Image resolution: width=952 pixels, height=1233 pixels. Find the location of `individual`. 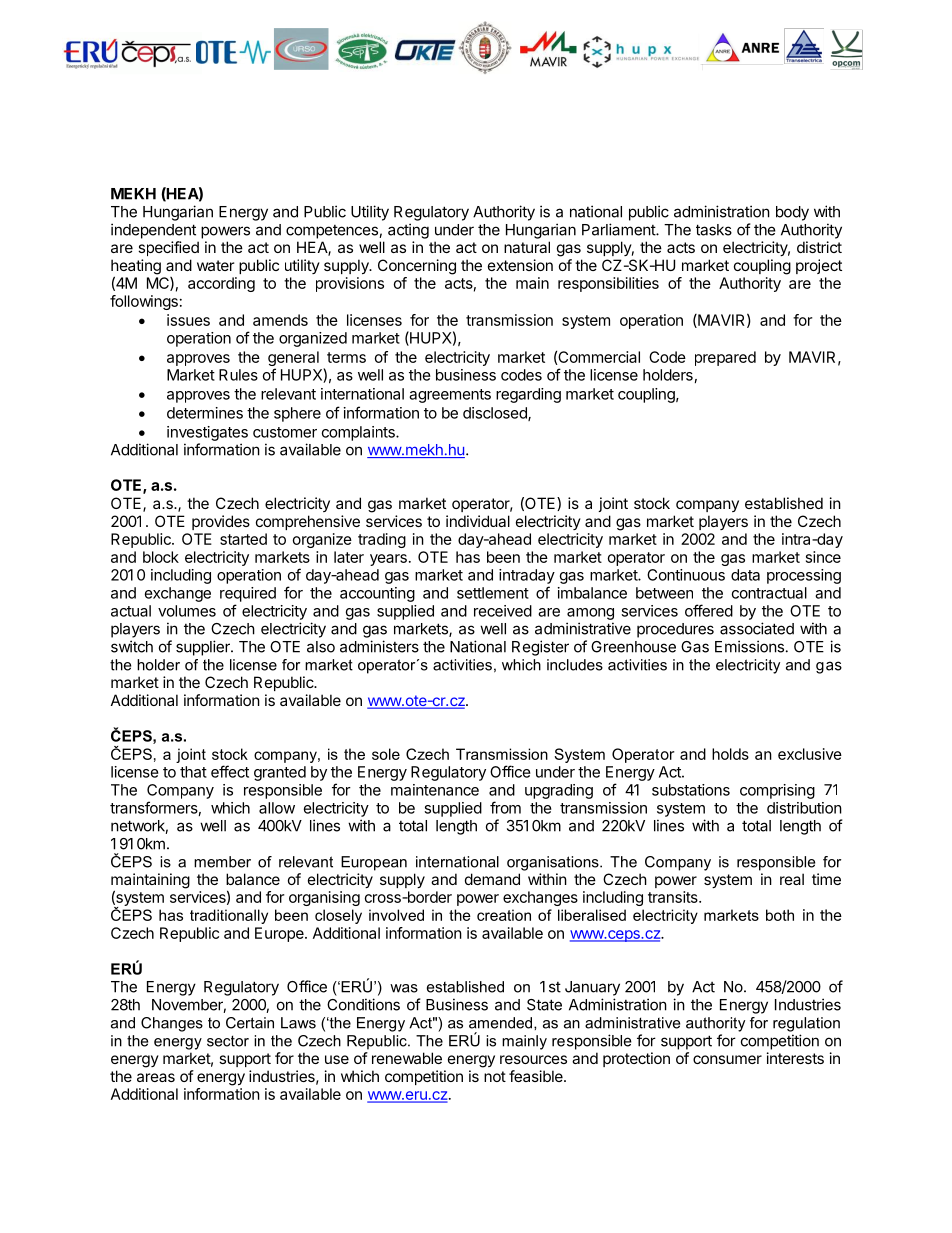

individual is located at coordinates (478, 521).
